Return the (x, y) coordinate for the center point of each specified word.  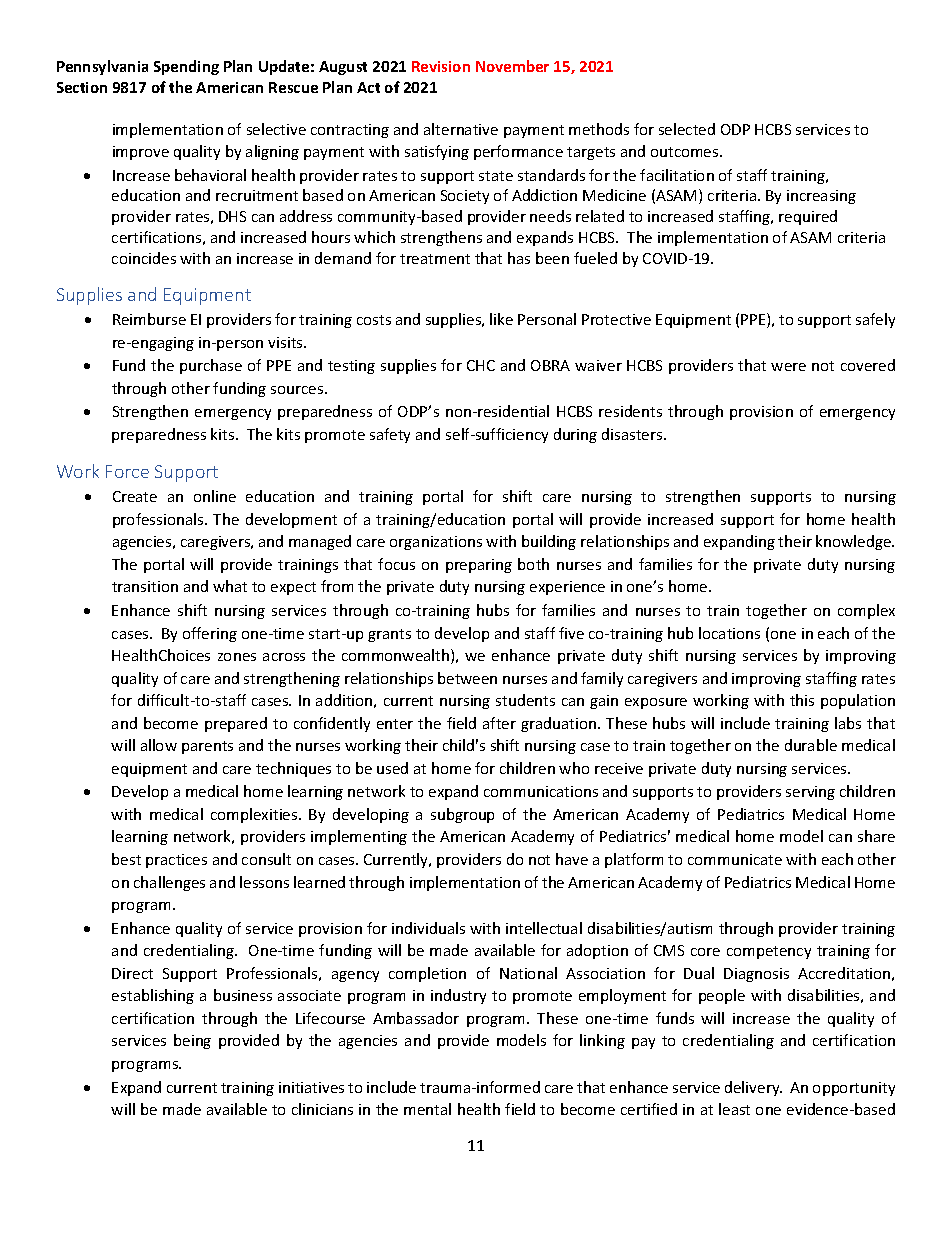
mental (427, 1109)
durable (811, 745)
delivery (753, 1088)
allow (159, 745)
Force (127, 471)
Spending (186, 67)
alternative (461, 129)
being (192, 1041)
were (788, 367)
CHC (481, 365)
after (499, 723)
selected (687, 129)
